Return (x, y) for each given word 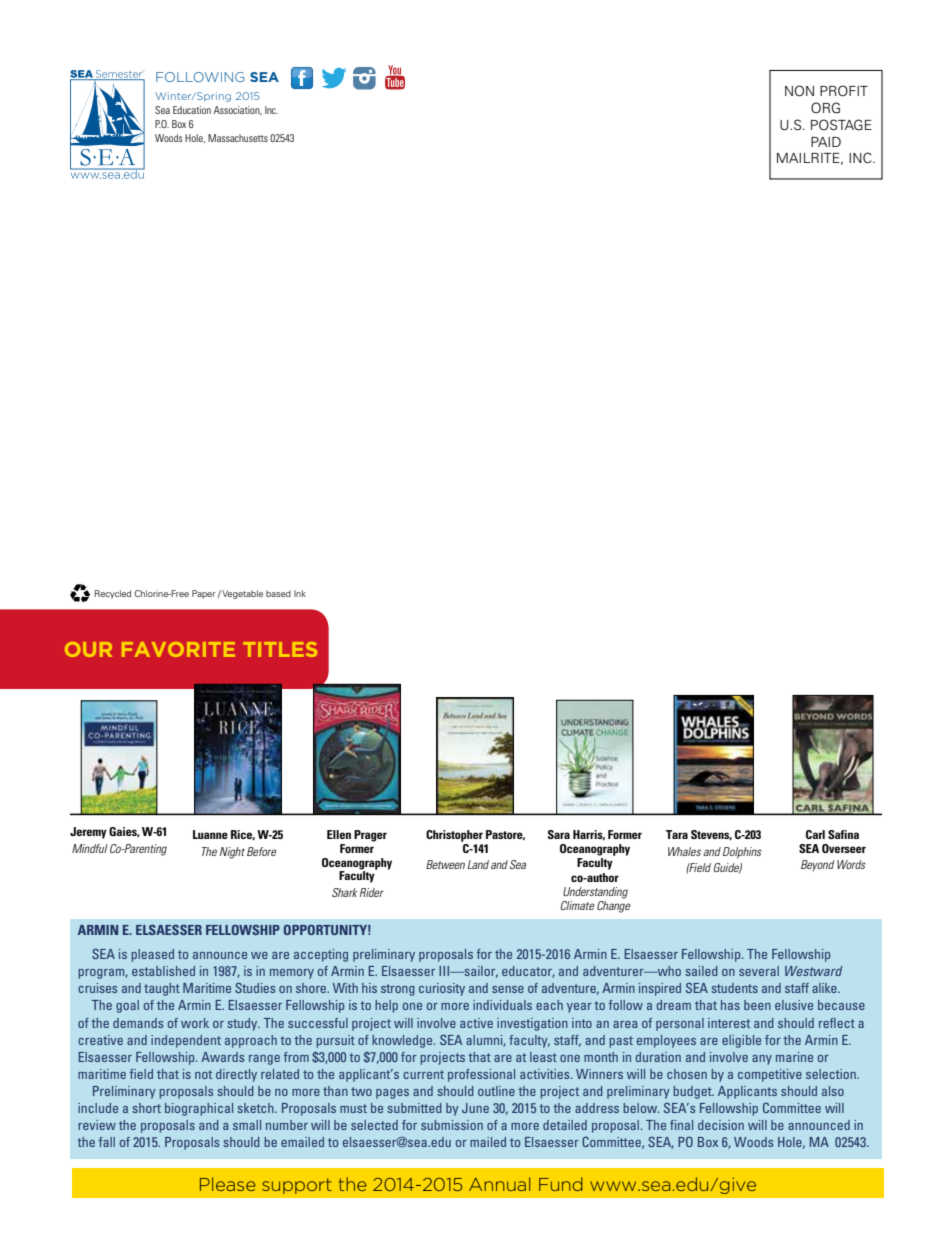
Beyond (818, 865)
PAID (826, 142)
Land (478, 864)
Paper (203, 594)
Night (232, 853)
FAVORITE (178, 649)
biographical (199, 1109)
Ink (300, 593)
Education (192, 110)
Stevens (711, 835)
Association (238, 110)
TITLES (280, 649)
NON (799, 91)
